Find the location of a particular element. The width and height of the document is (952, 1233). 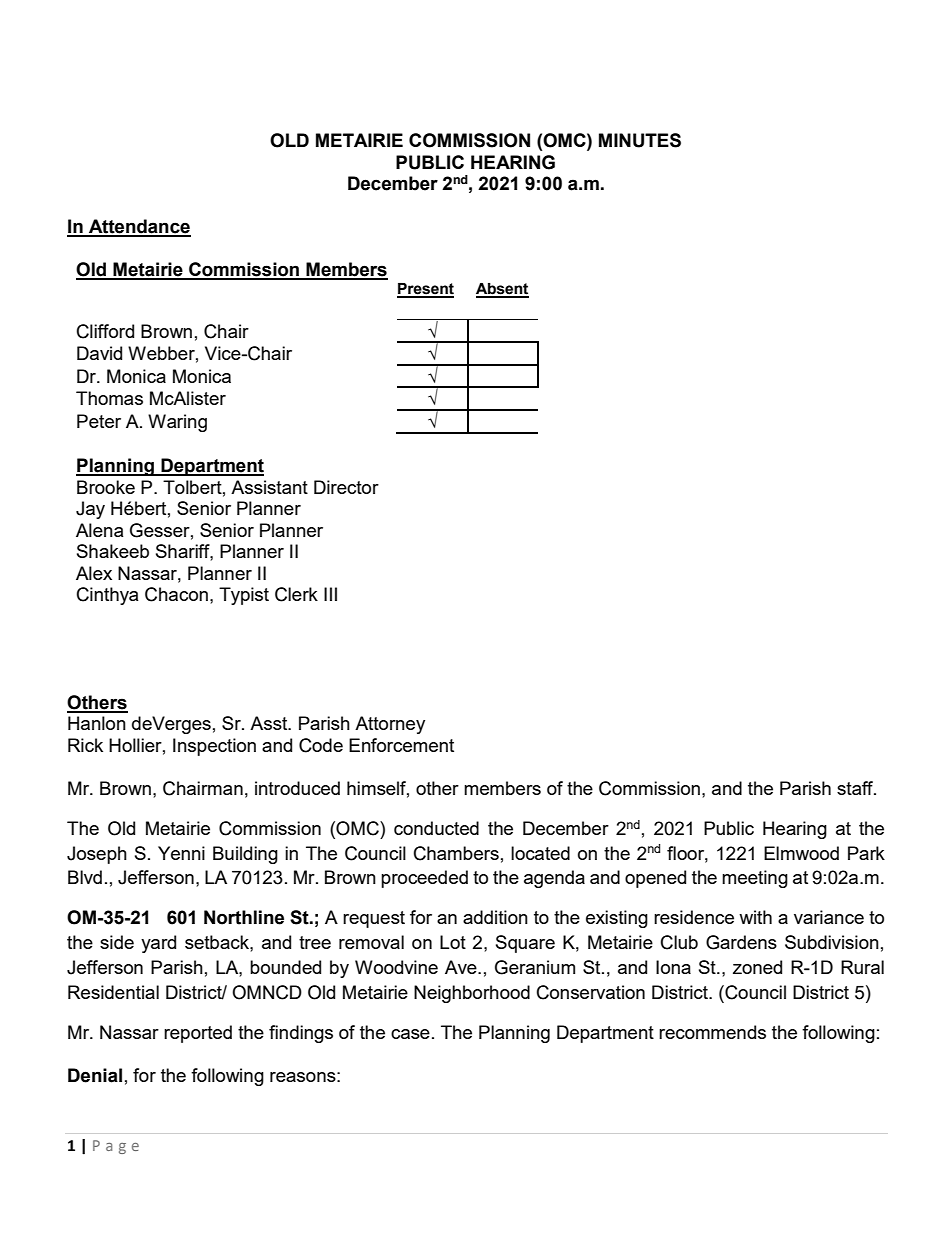

Director is located at coordinates (346, 487).
